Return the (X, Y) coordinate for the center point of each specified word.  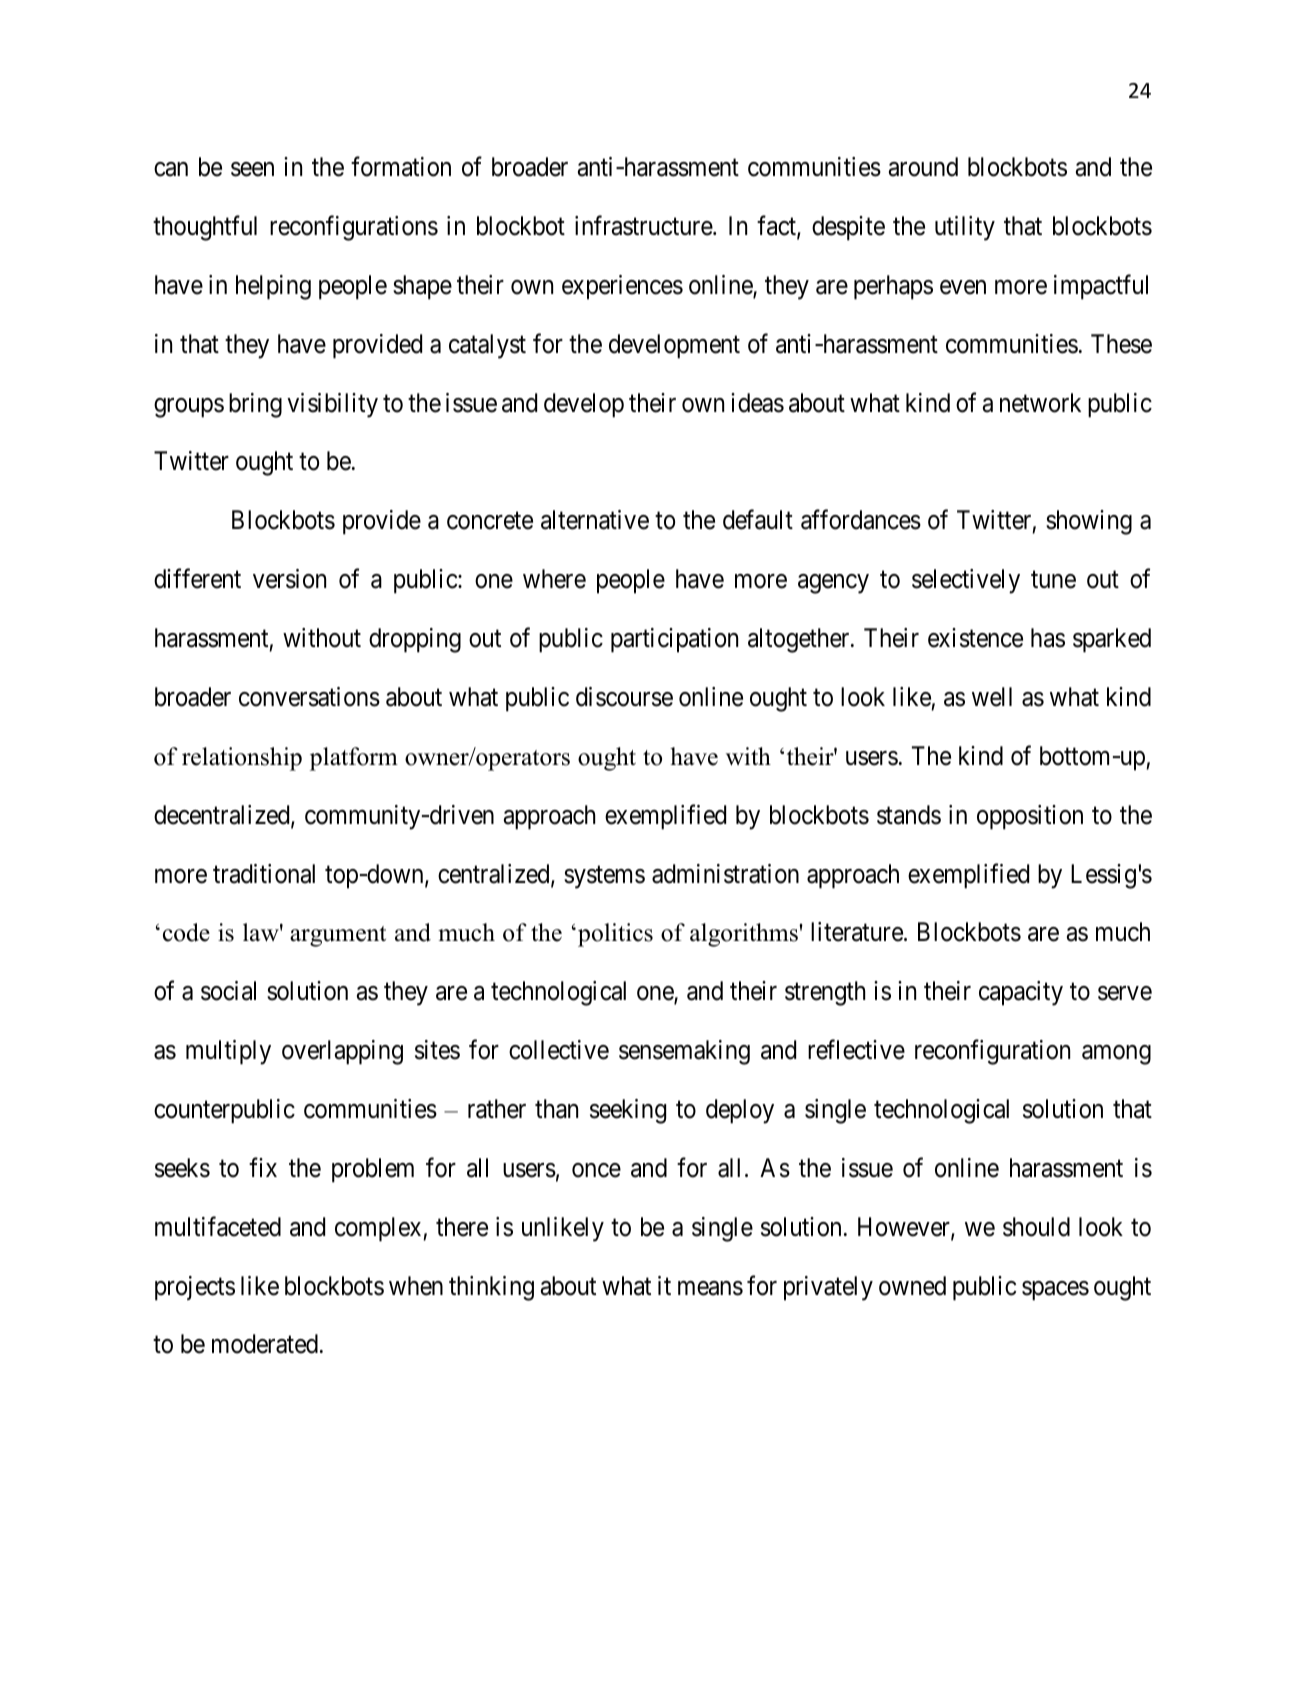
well (992, 697)
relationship (242, 759)
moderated (265, 1344)
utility (965, 228)
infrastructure (644, 226)
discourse (624, 697)
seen (252, 169)
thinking (491, 1288)
